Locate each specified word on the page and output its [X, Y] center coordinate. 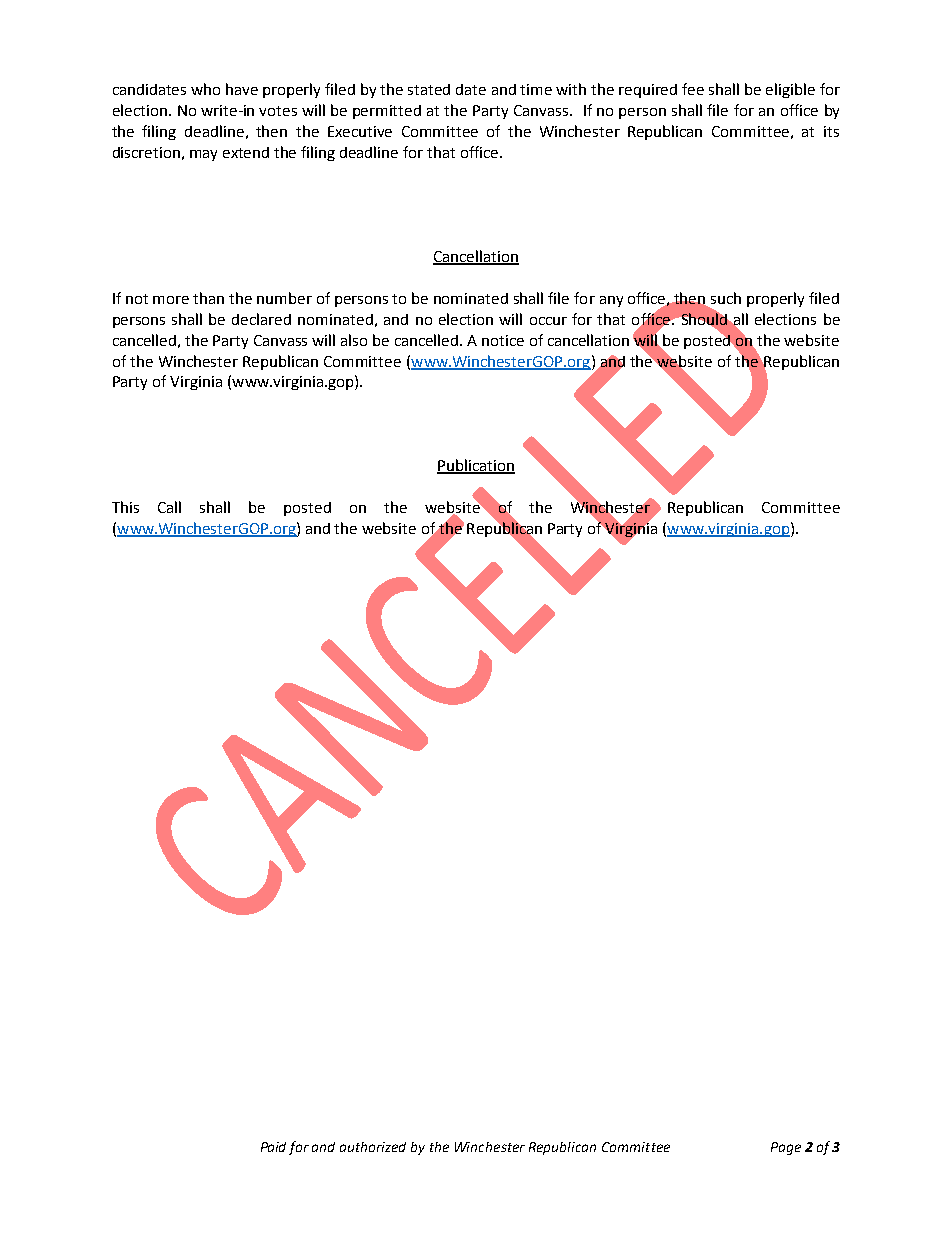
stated [429, 89]
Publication [476, 466]
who [205, 89]
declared [261, 319]
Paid [273, 1147]
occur [548, 321]
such [726, 298]
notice [503, 340]
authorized [373, 1147]
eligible [790, 90]
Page [786, 1148]
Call [169, 507]
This [125, 507]
